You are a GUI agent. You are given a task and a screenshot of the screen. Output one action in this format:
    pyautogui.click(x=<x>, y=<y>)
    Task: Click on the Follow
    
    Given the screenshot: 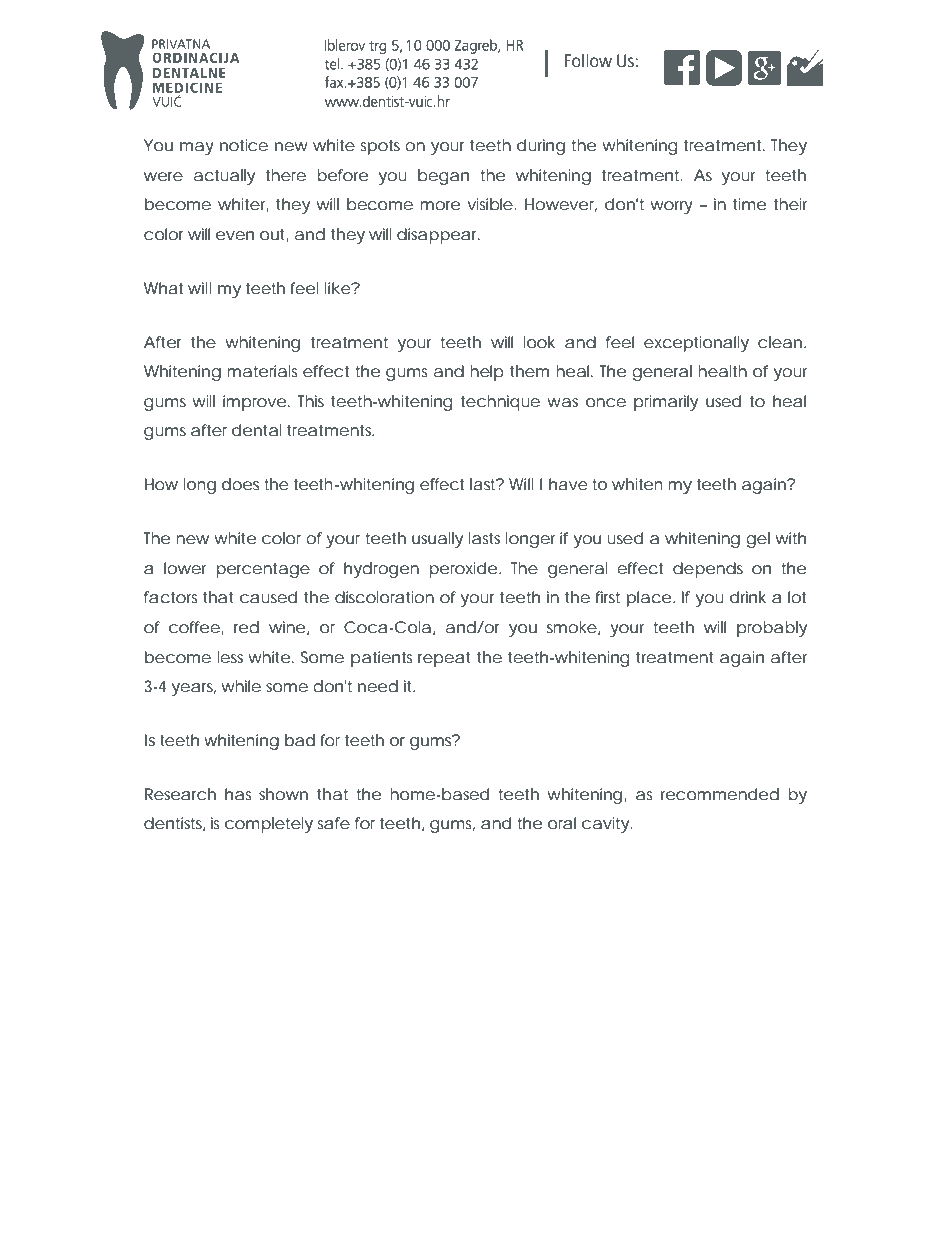 What is the action you would take?
    pyautogui.click(x=588, y=60)
